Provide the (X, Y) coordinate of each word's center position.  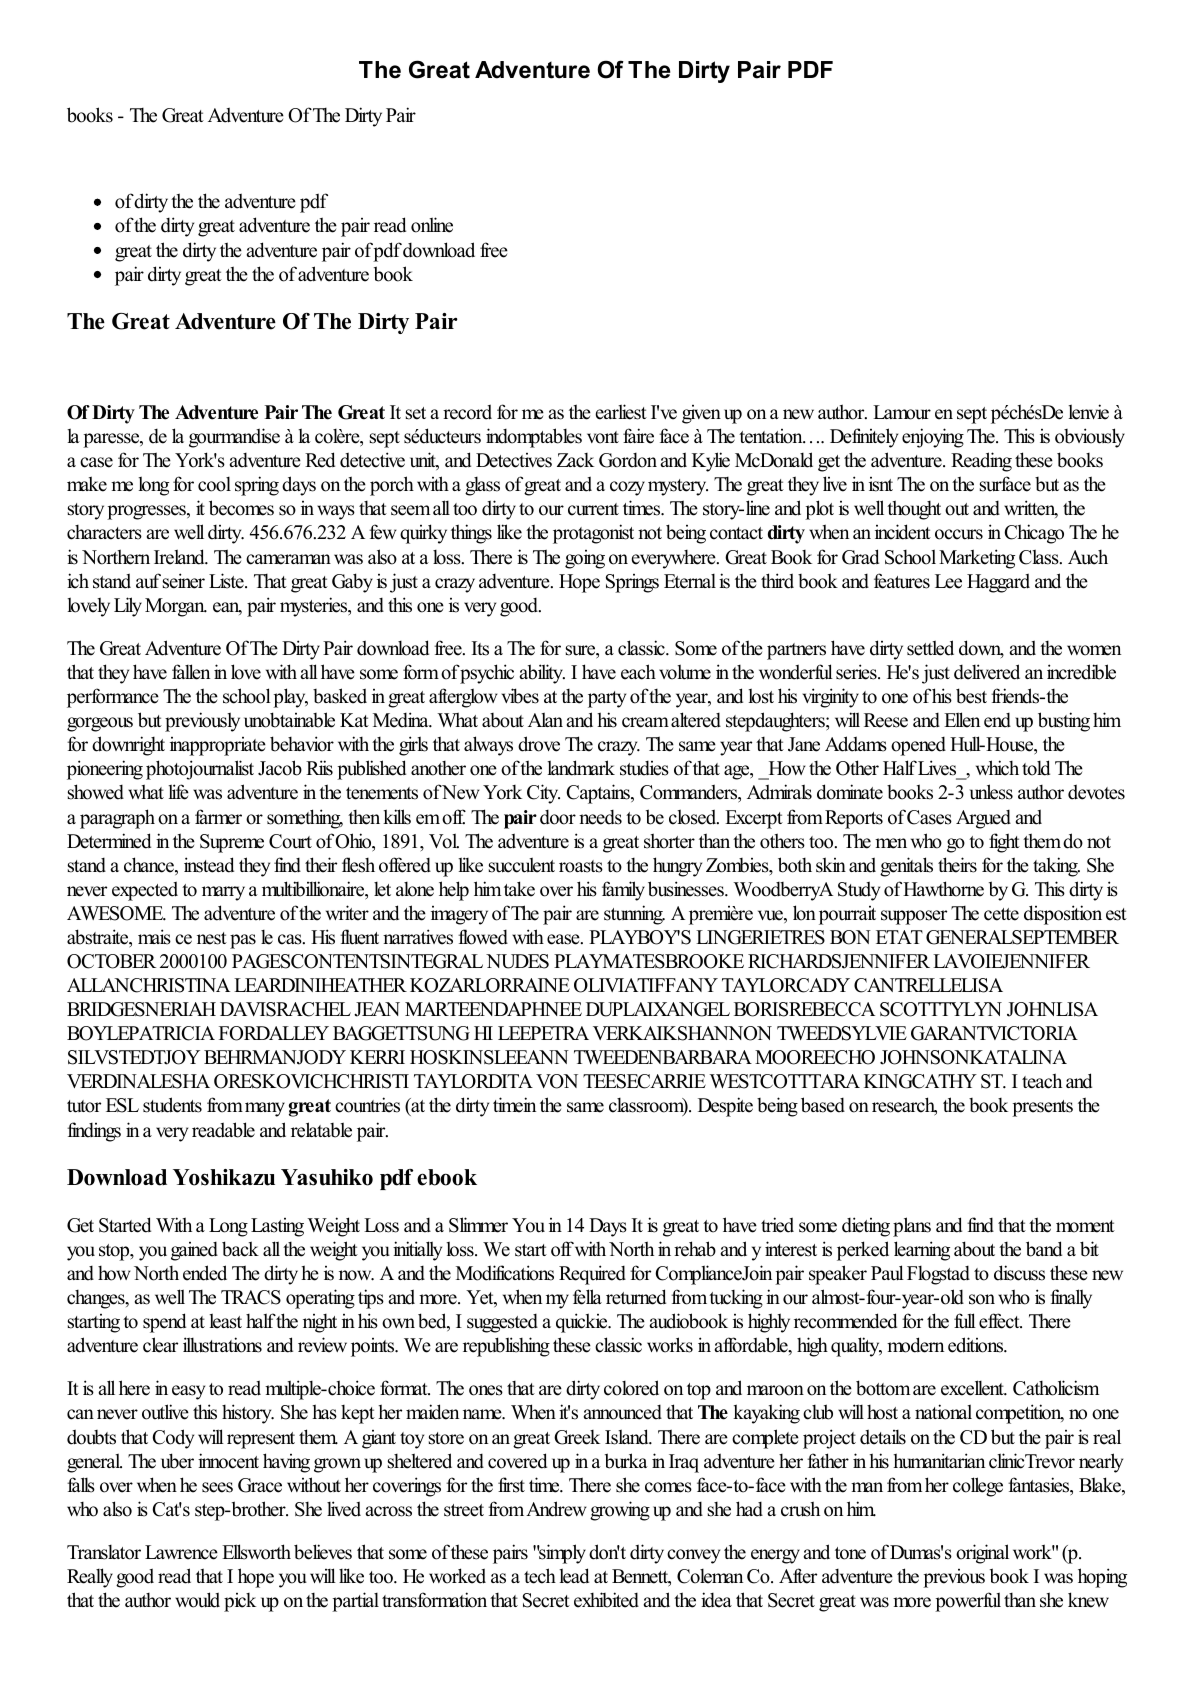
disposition (1063, 915)
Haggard (998, 583)
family (623, 891)
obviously (1090, 438)
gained (194, 1251)
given (701, 414)
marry (223, 893)
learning (922, 1251)
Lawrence (181, 1552)
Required (592, 1275)
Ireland (180, 557)
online (432, 225)
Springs (632, 583)
